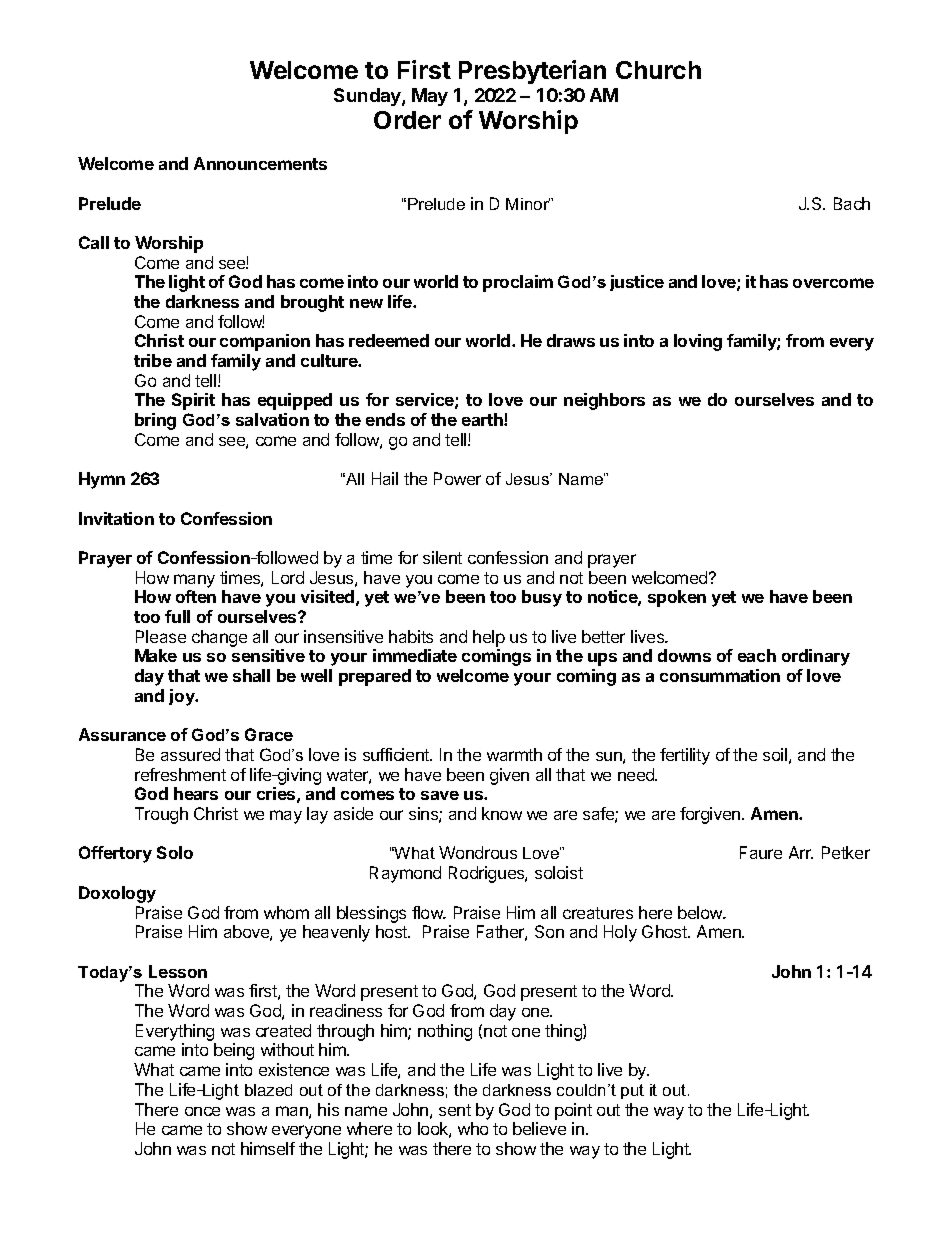 The image size is (952, 1233). I want to click on joy, so click(183, 697).
